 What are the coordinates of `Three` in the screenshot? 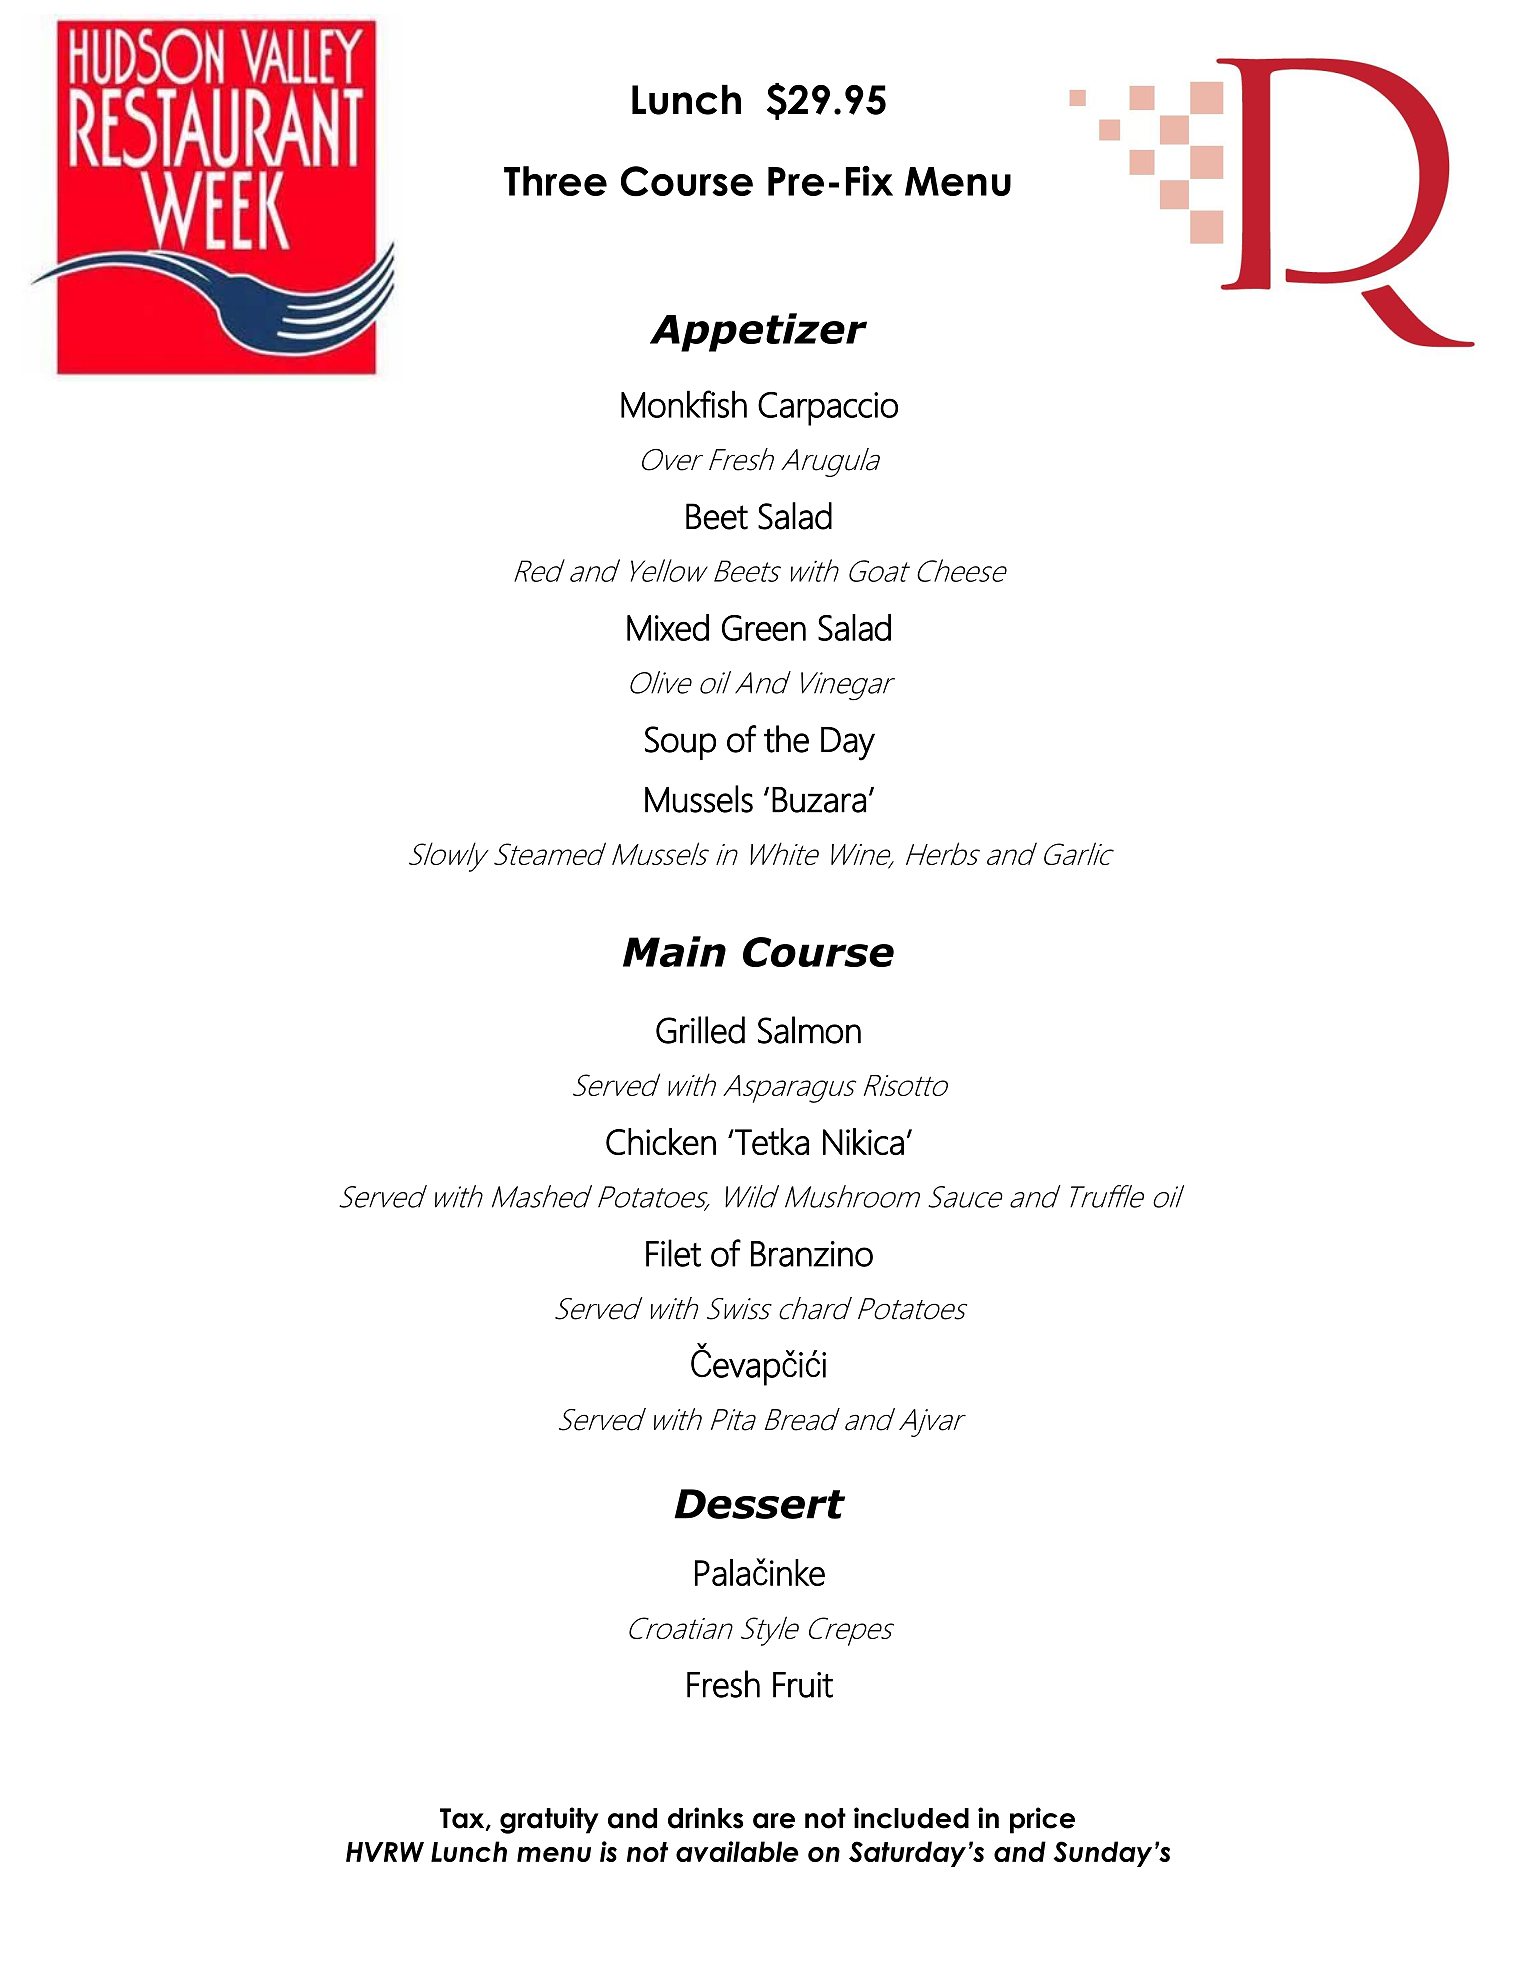 It's located at (555, 181).
